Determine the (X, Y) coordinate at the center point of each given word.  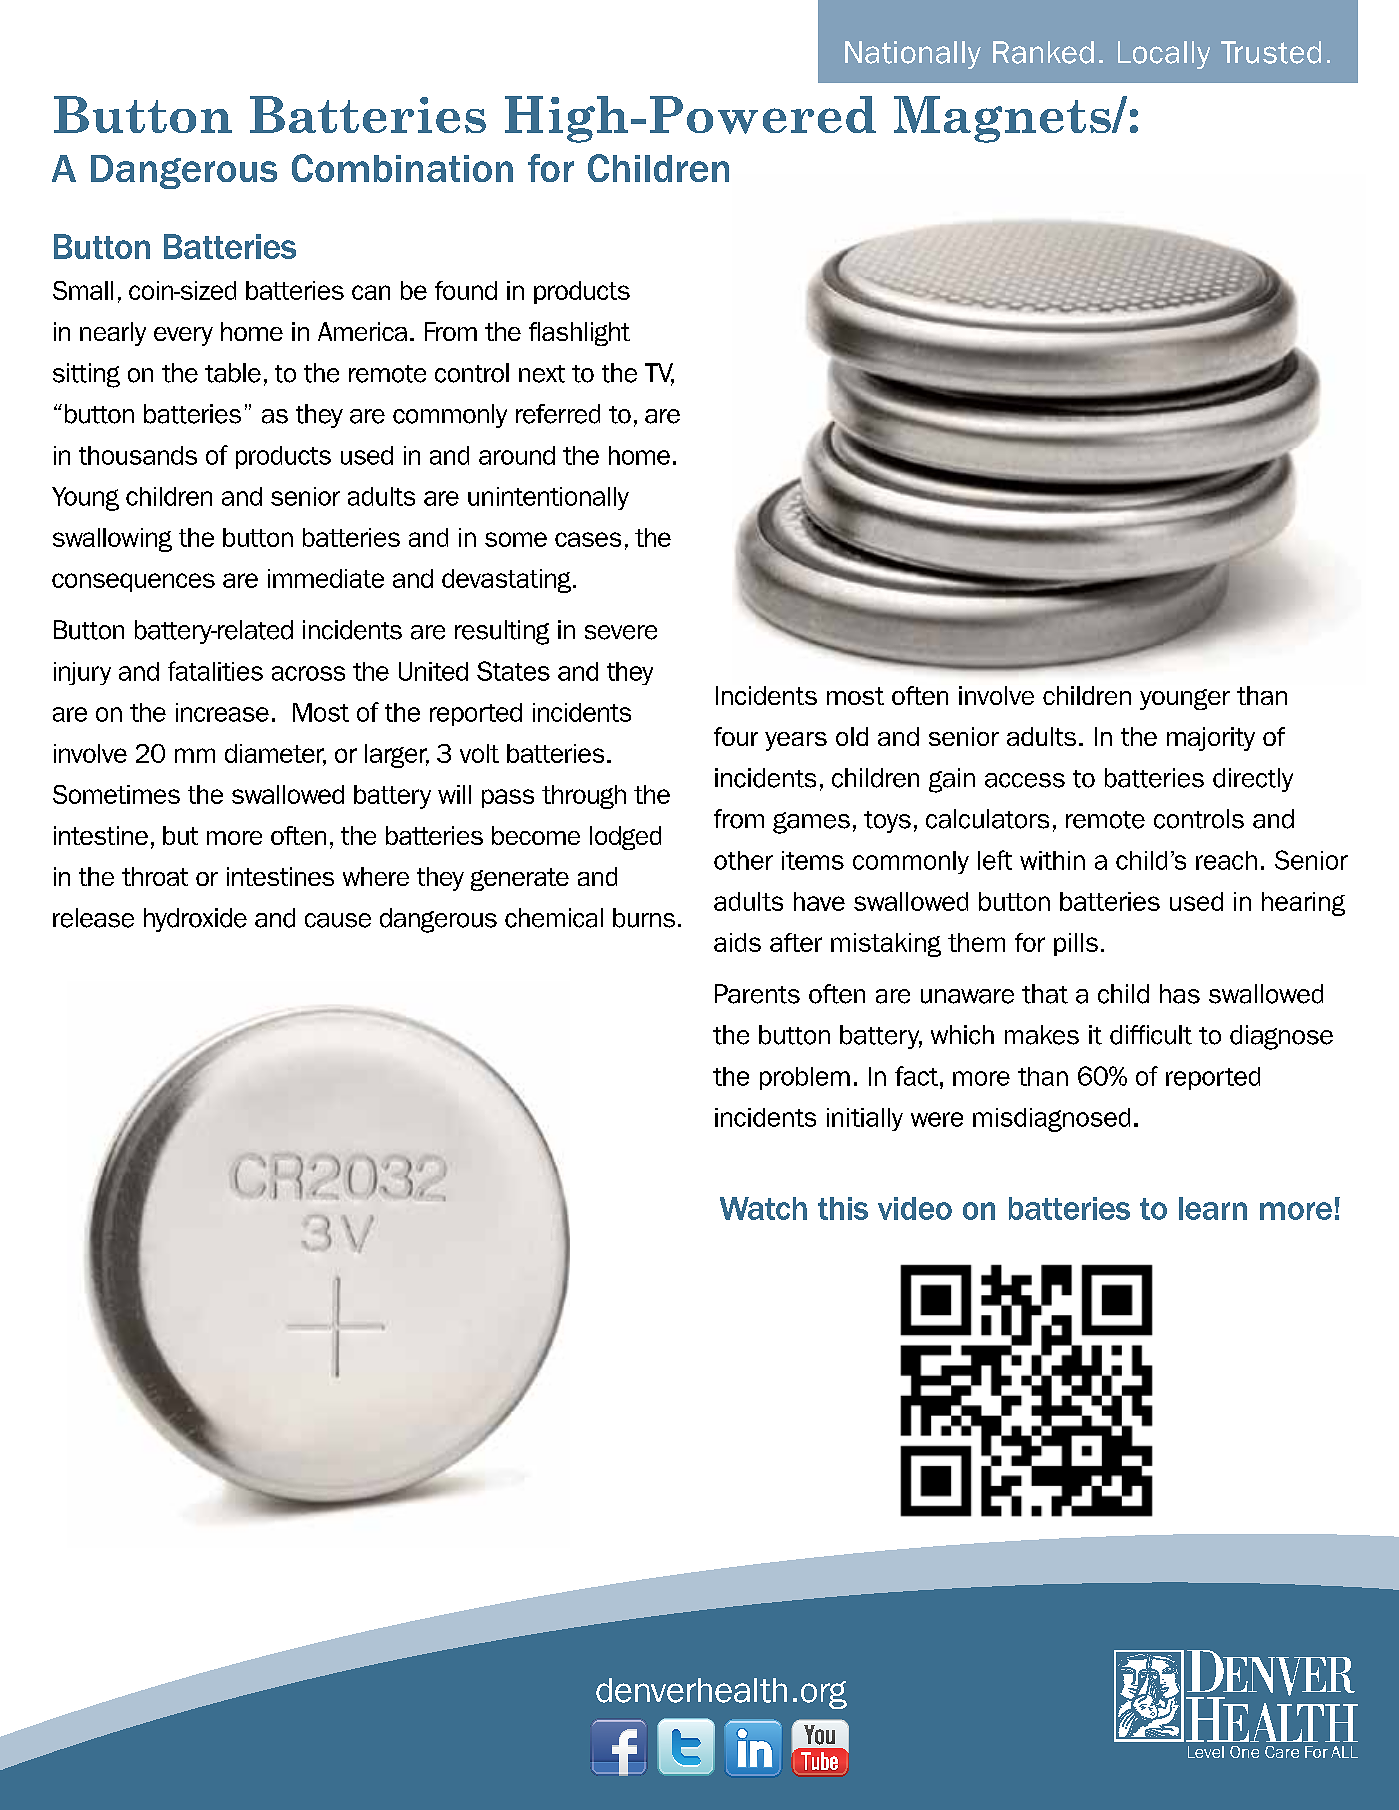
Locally (1164, 55)
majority (1211, 739)
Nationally (913, 55)
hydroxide (195, 920)
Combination (402, 168)
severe (621, 632)
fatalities (215, 671)
